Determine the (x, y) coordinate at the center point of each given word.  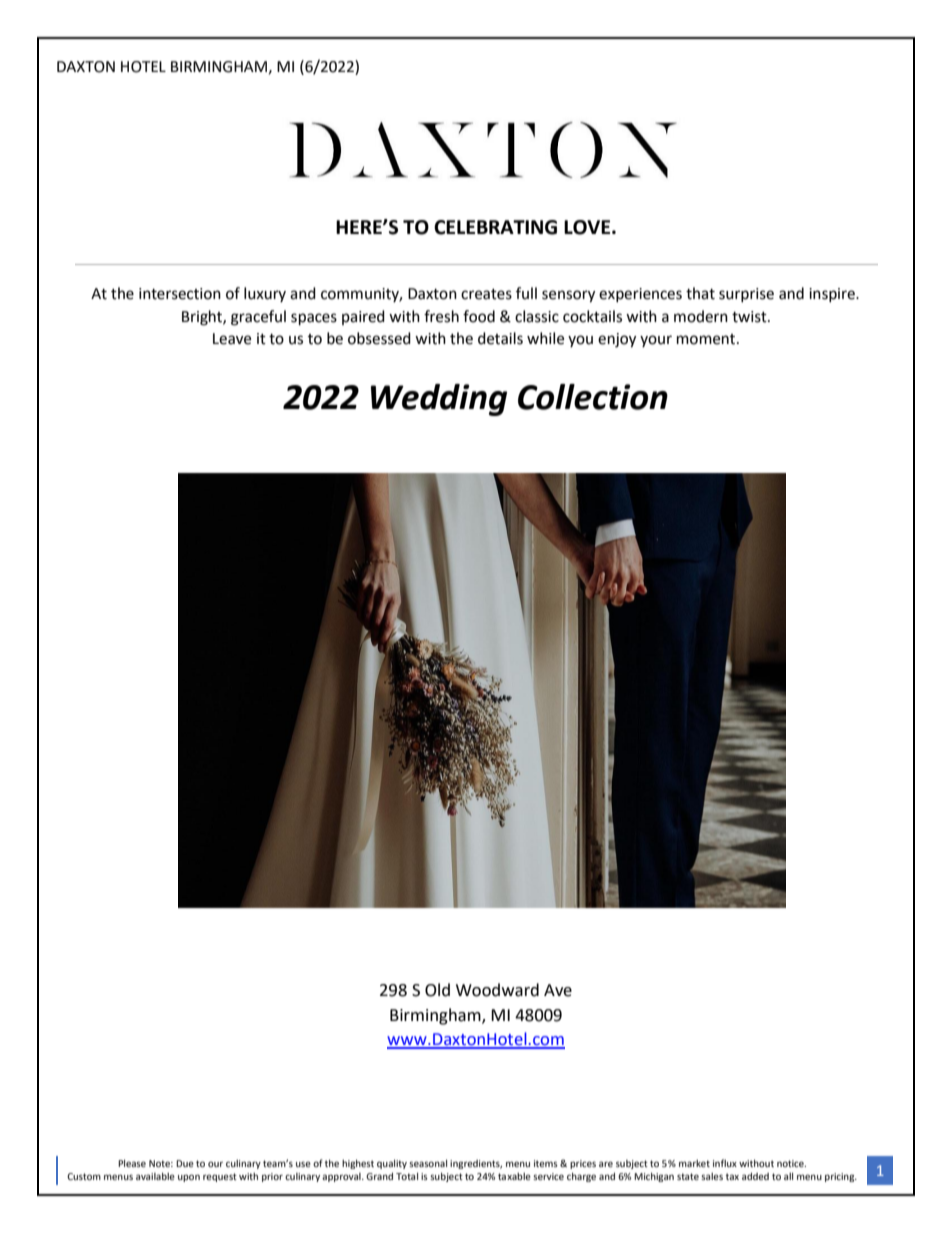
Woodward (497, 990)
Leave (232, 339)
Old (437, 990)
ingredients (476, 1164)
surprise (746, 295)
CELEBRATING (495, 227)
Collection (593, 397)
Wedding (439, 400)
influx (725, 1163)
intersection (180, 294)
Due (185, 1163)
